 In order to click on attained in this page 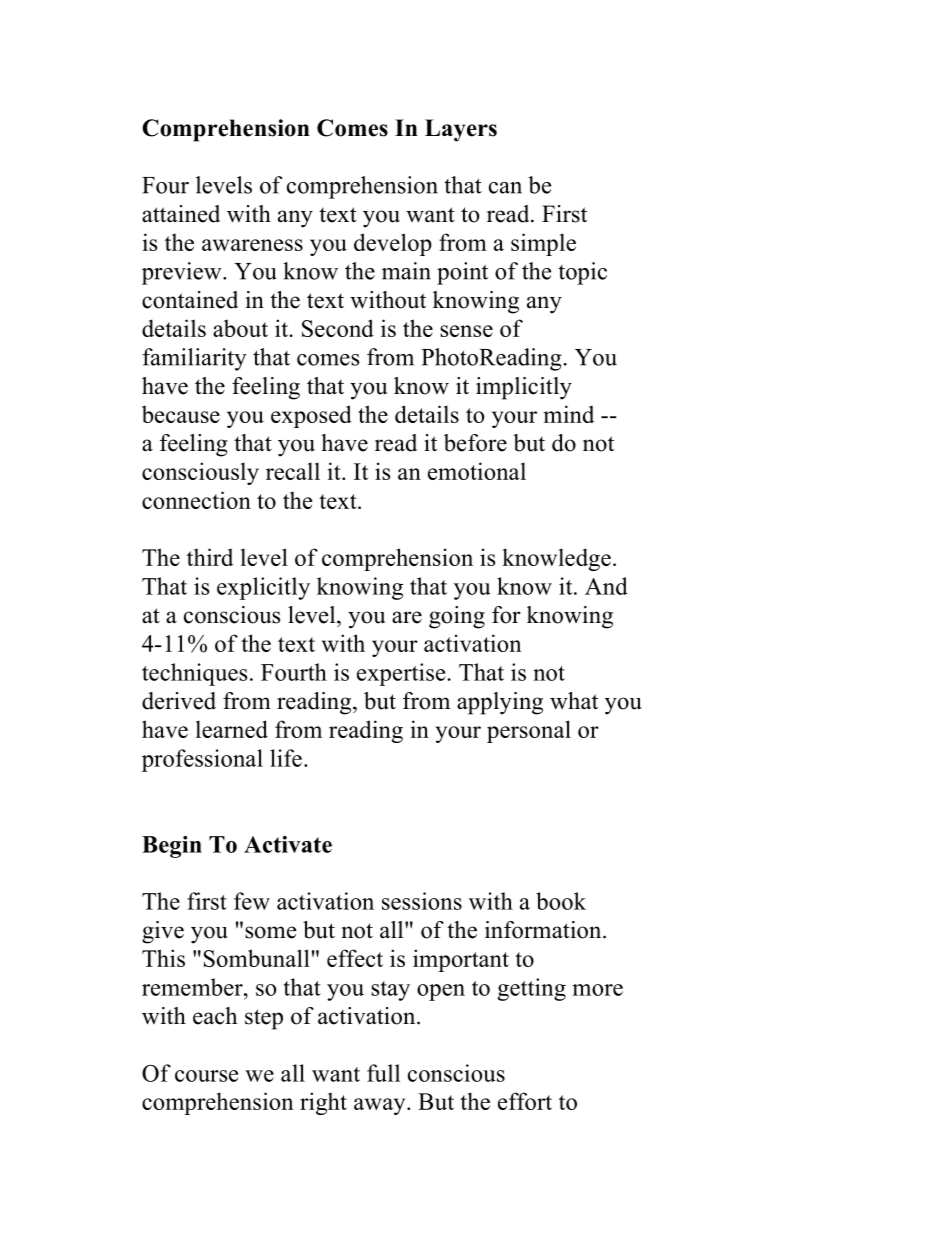, I will do `click(181, 214)`.
